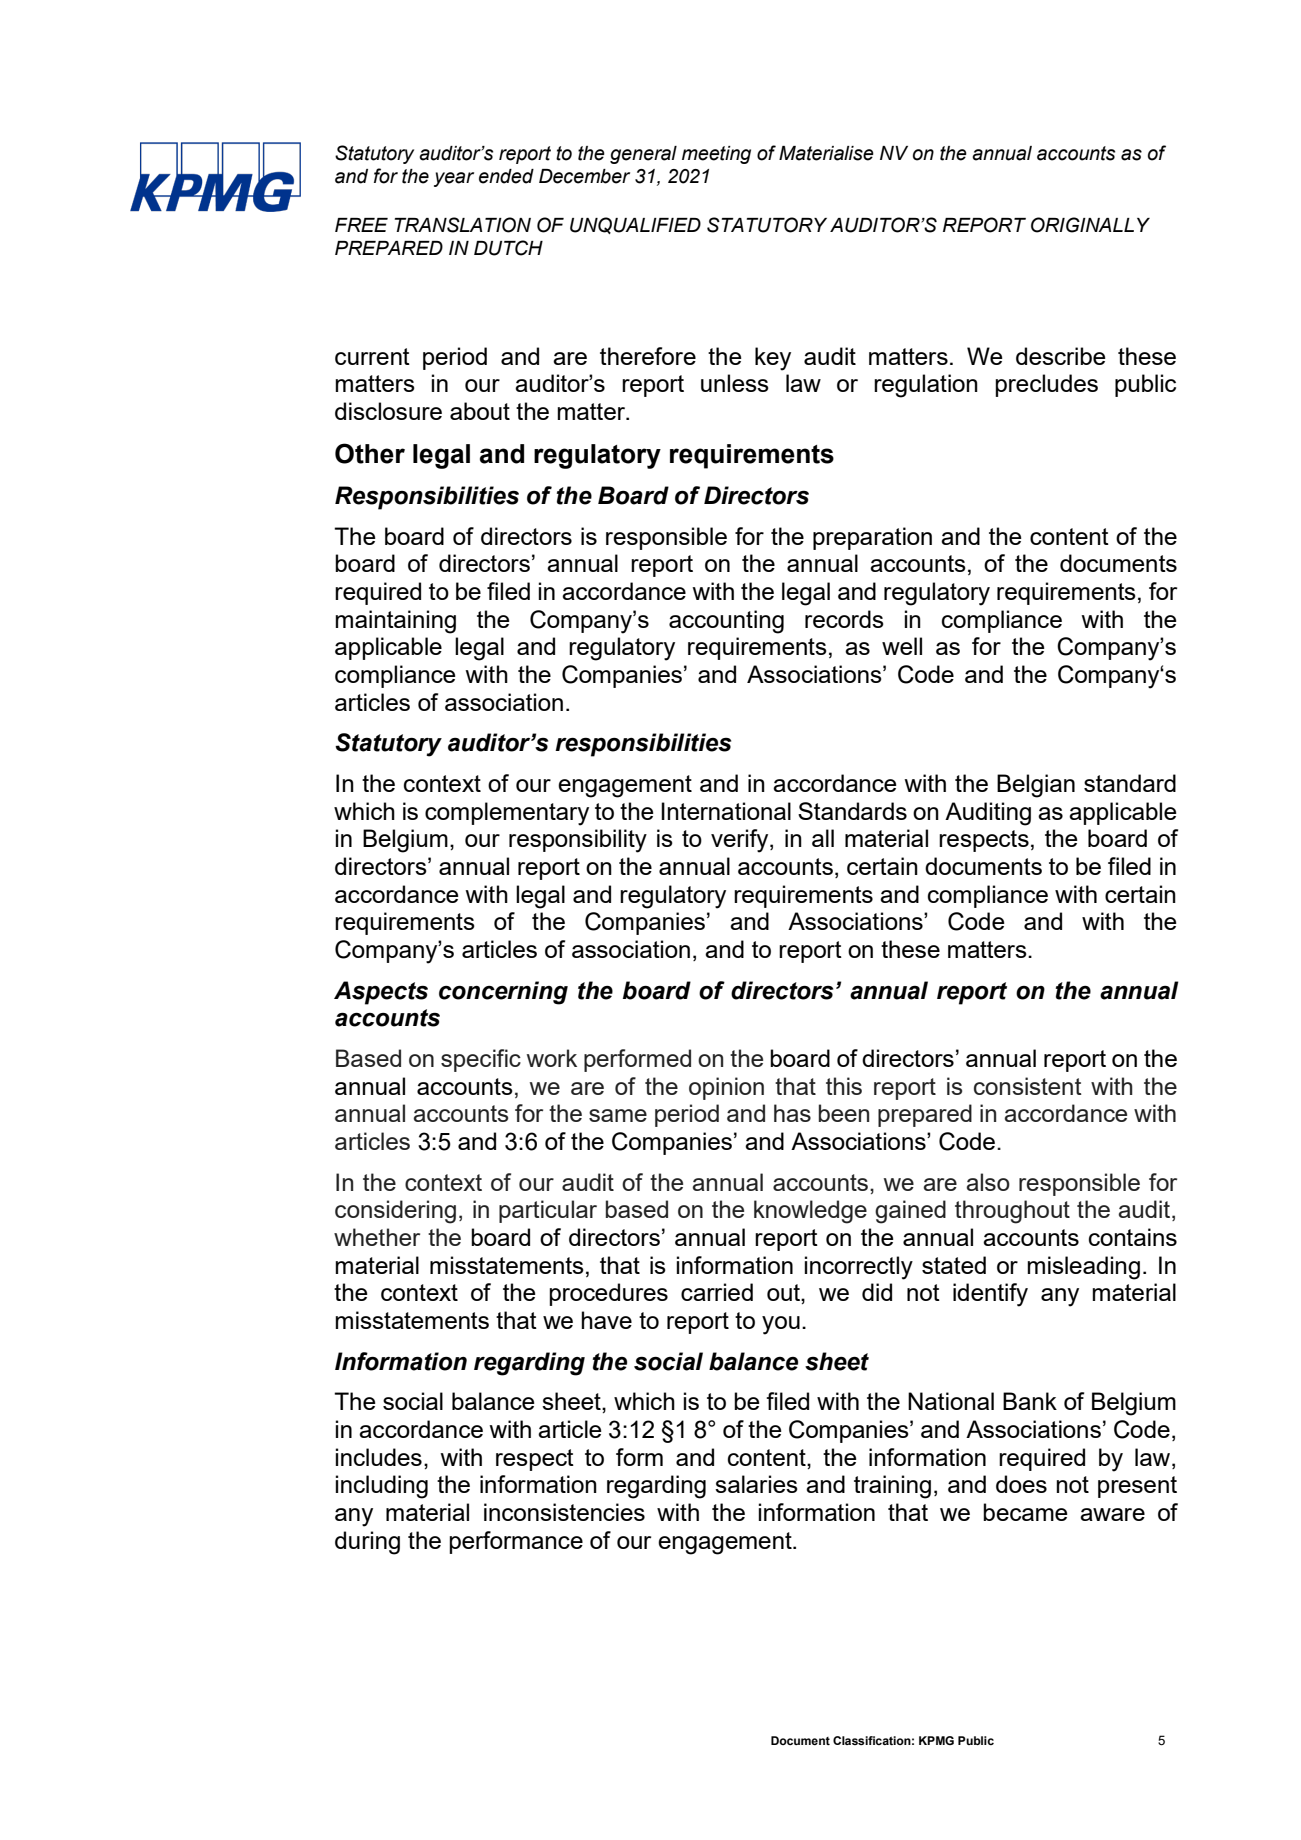 The height and width of the document is (1840, 1301). I want to click on year, so click(454, 179).
